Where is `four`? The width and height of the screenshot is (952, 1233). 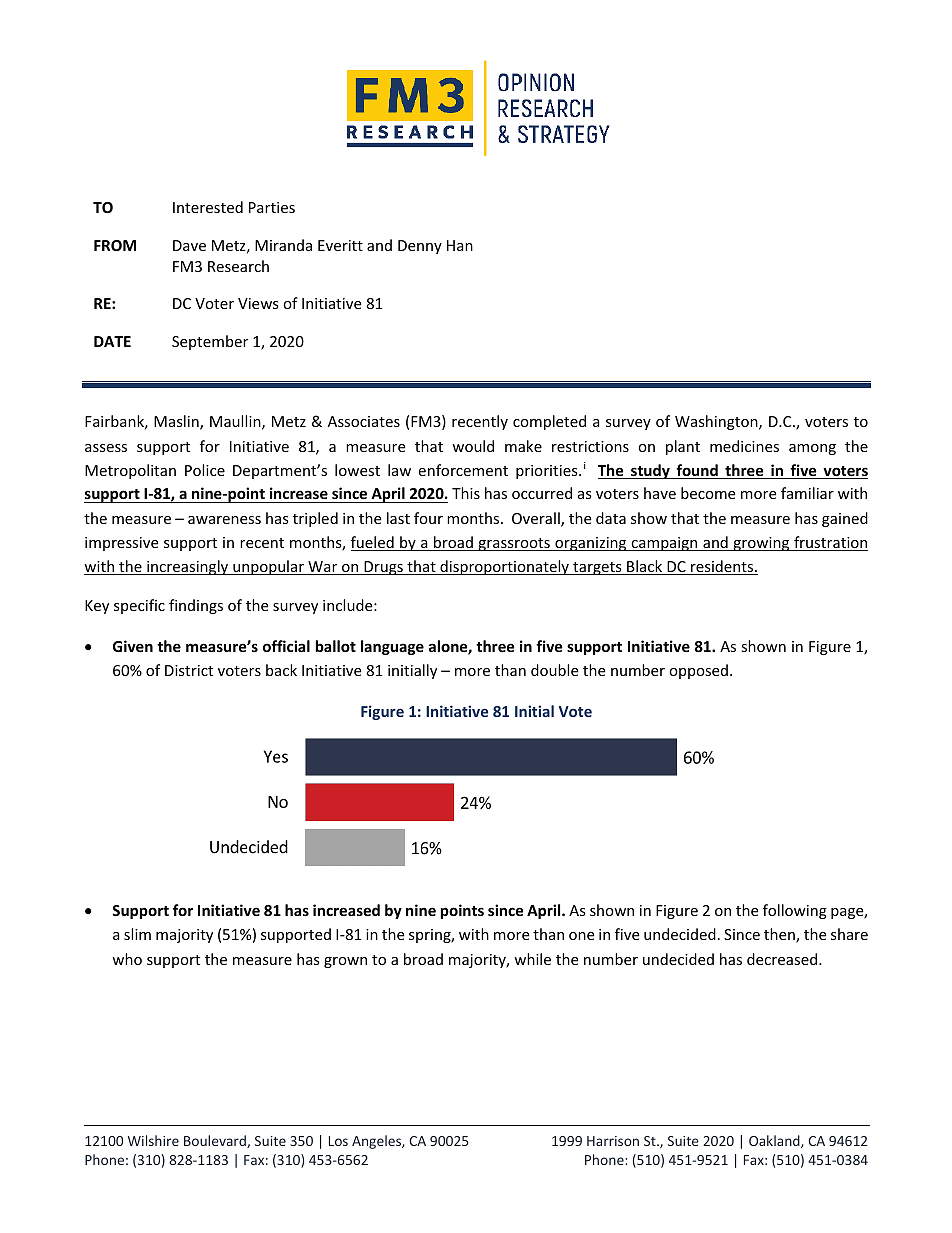
four is located at coordinates (428, 518).
